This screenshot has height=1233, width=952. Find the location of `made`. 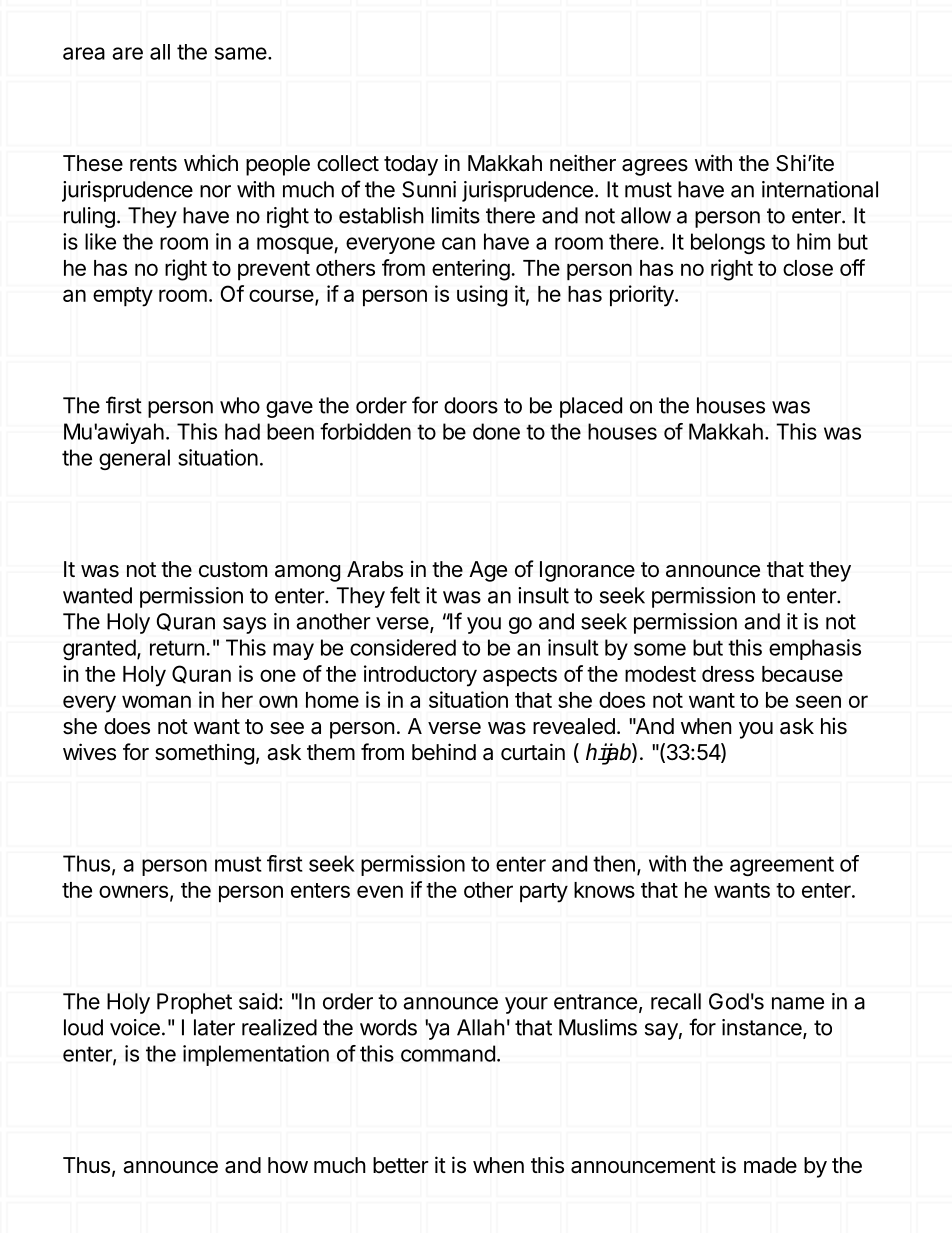

made is located at coordinates (770, 1165).
